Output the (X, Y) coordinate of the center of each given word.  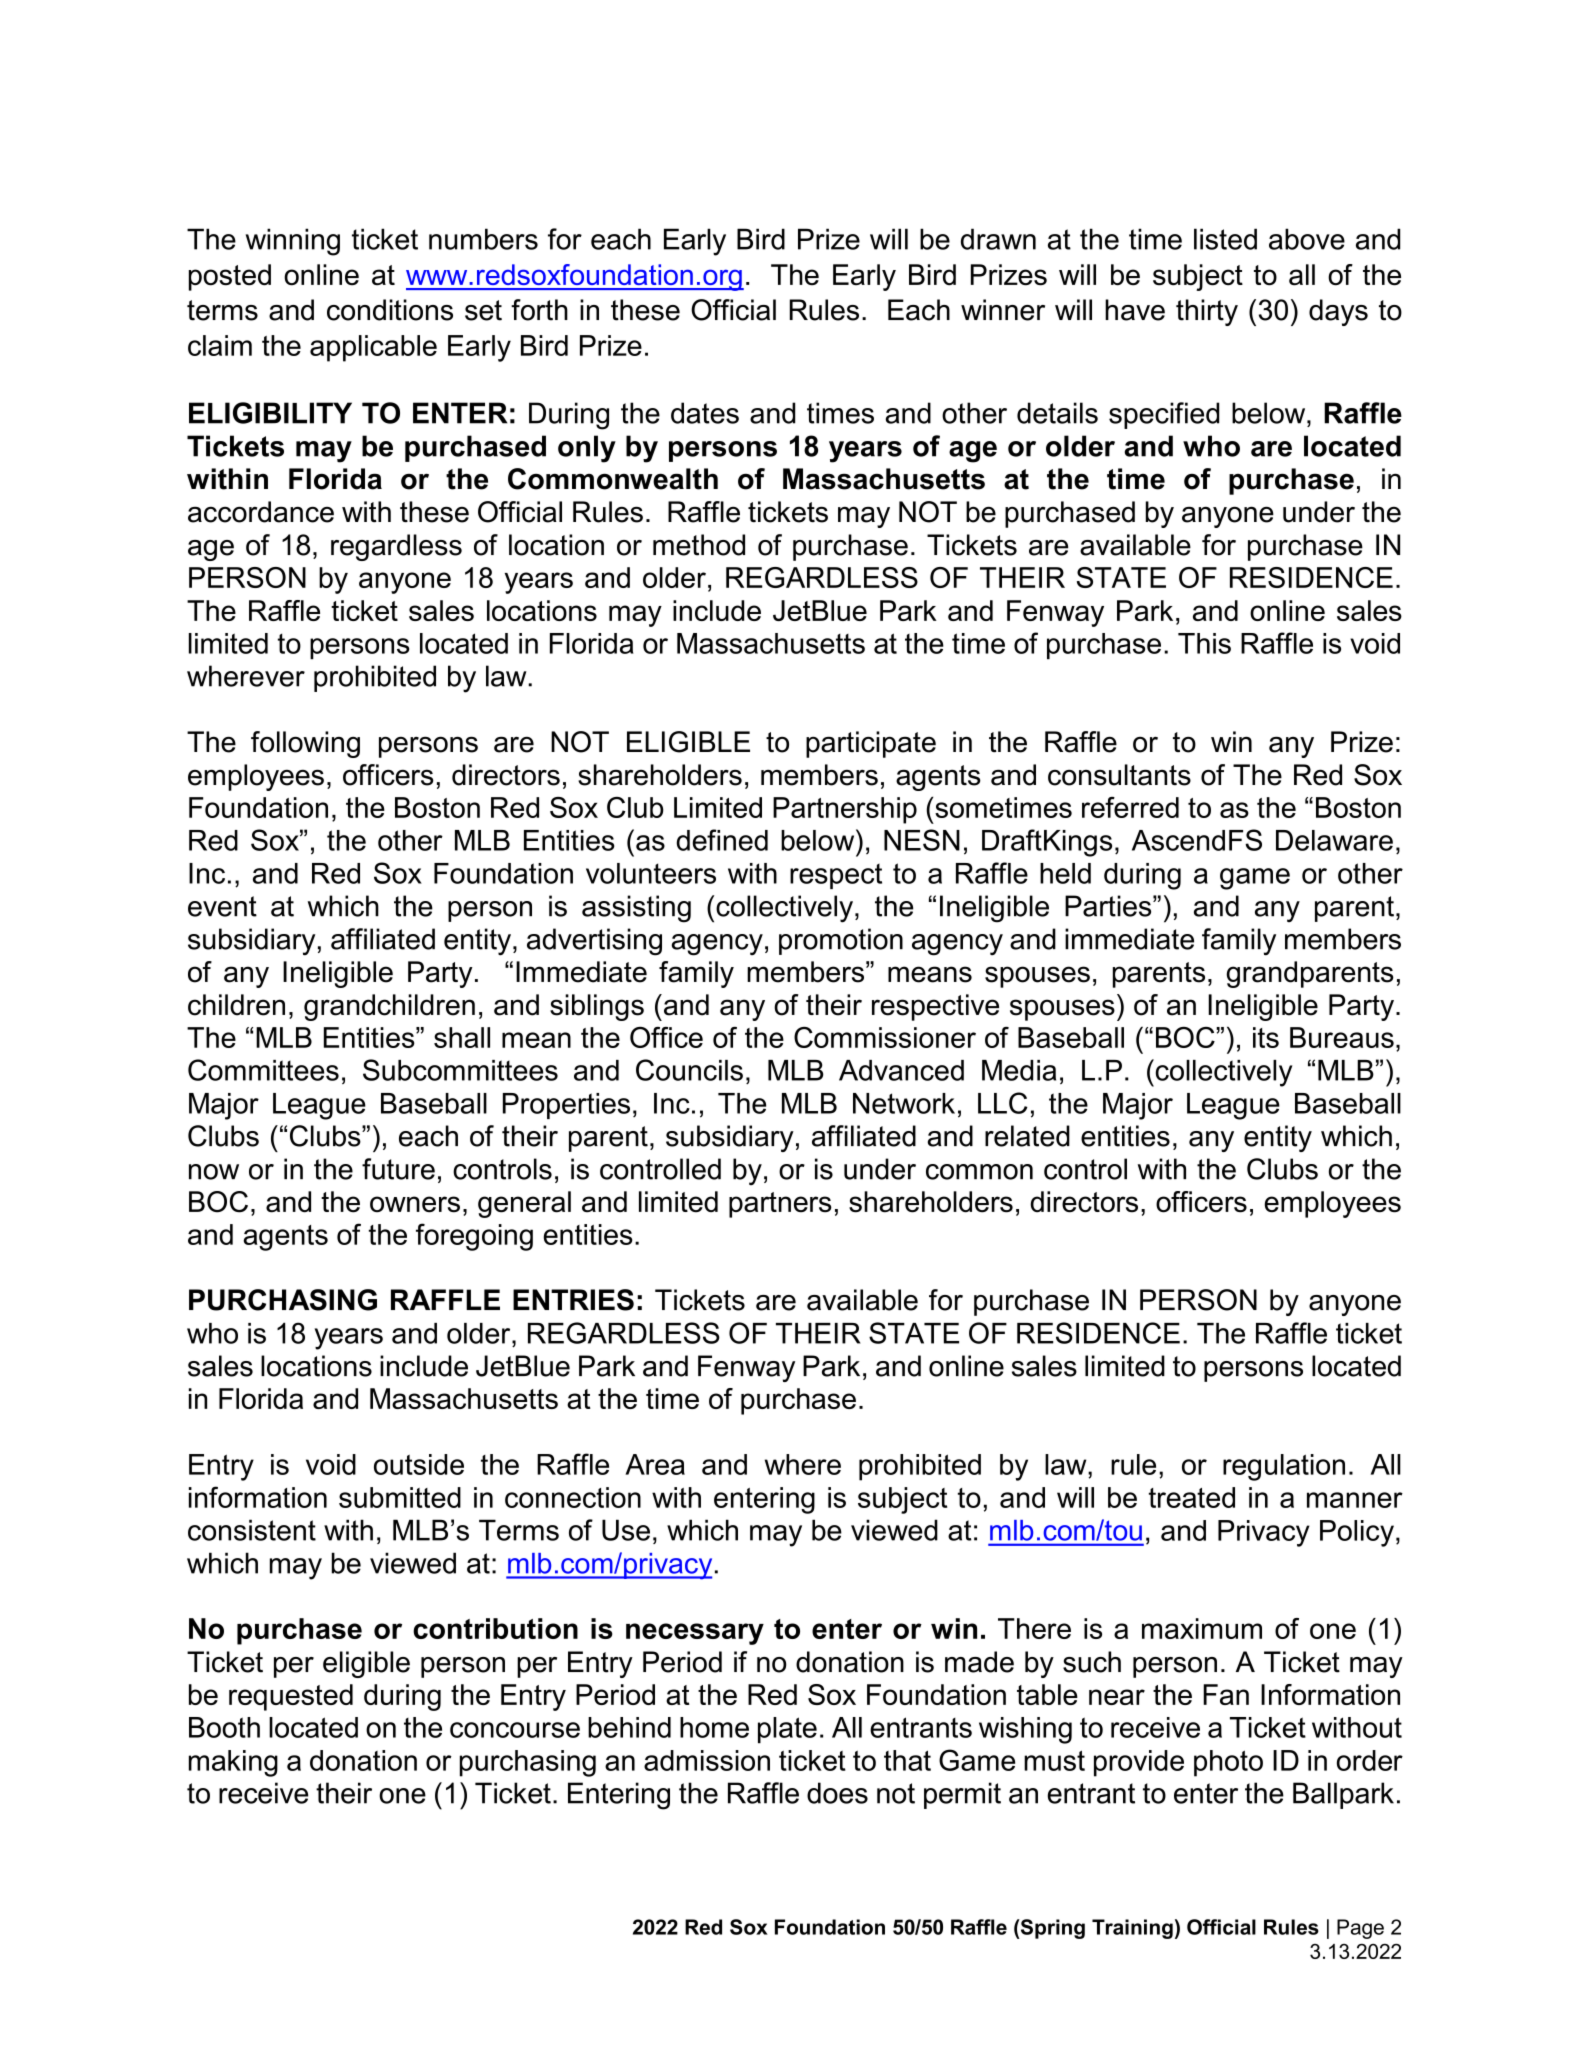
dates (705, 413)
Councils (689, 1070)
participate (871, 744)
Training (1132, 1929)
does (837, 1793)
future (398, 1169)
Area (655, 1464)
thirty (1207, 312)
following (305, 744)
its (1266, 1037)
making (233, 1763)
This (1204, 643)
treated (1192, 1497)
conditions (390, 310)
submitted (400, 1497)
